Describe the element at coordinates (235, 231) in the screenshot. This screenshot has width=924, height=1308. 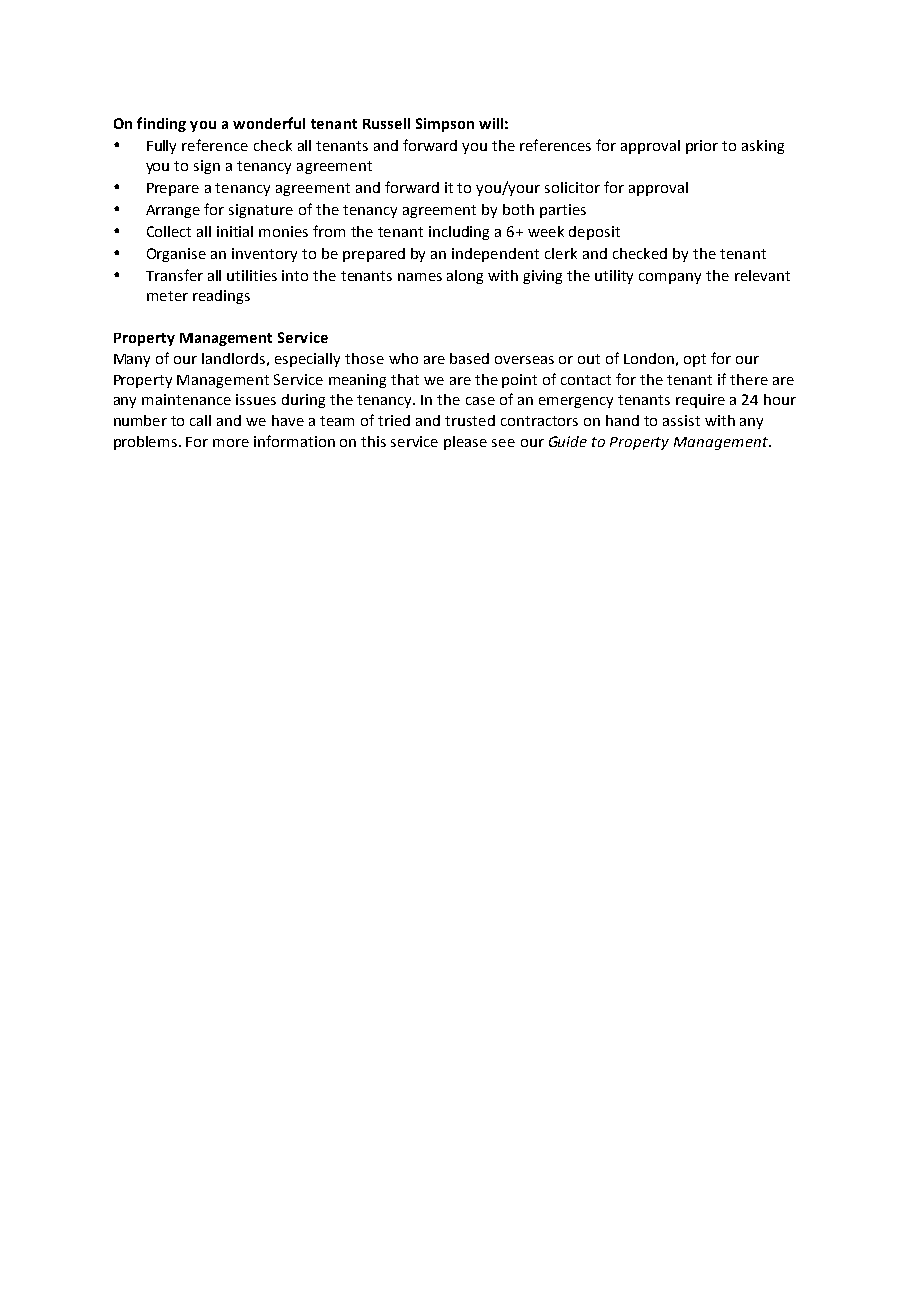
I see `initial` at that location.
